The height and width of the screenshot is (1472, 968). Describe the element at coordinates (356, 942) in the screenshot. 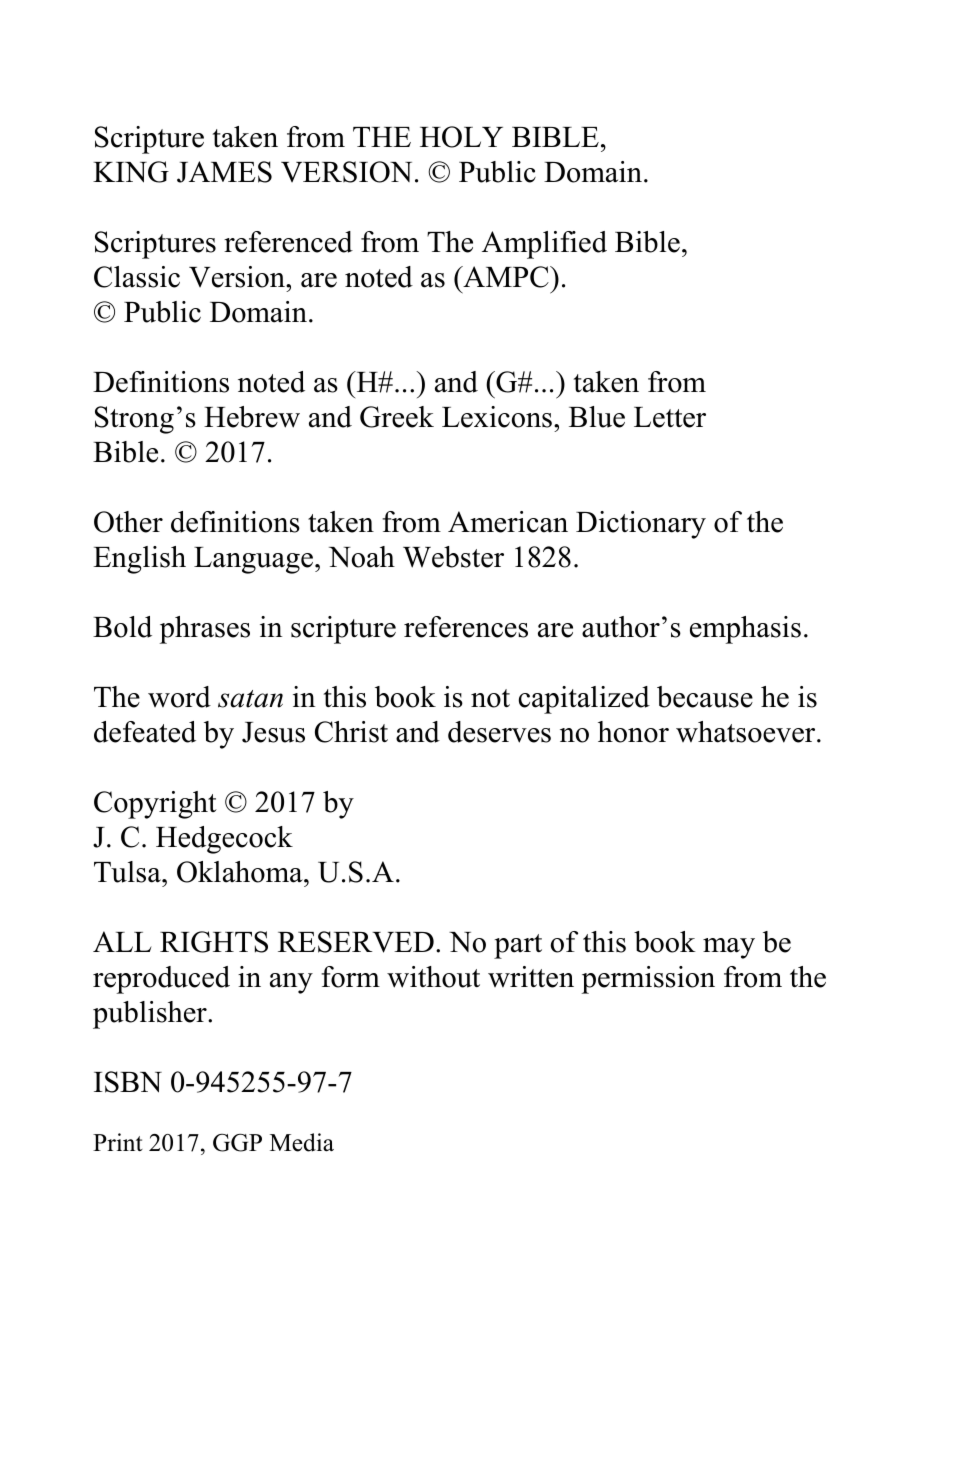

I see `RESERVED` at that location.
